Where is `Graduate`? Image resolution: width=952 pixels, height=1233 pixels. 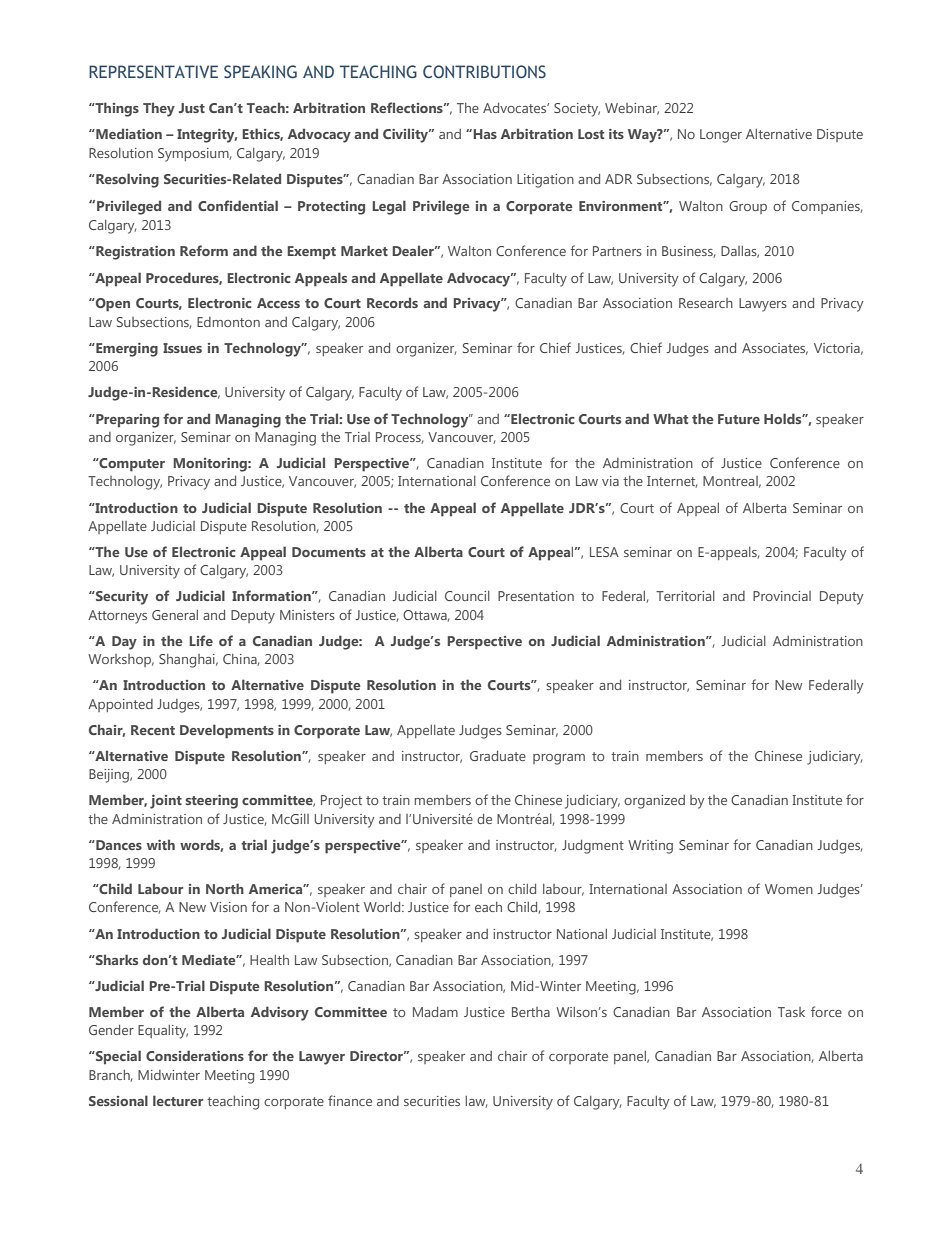
Graduate is located at coordinates (498, 756).
